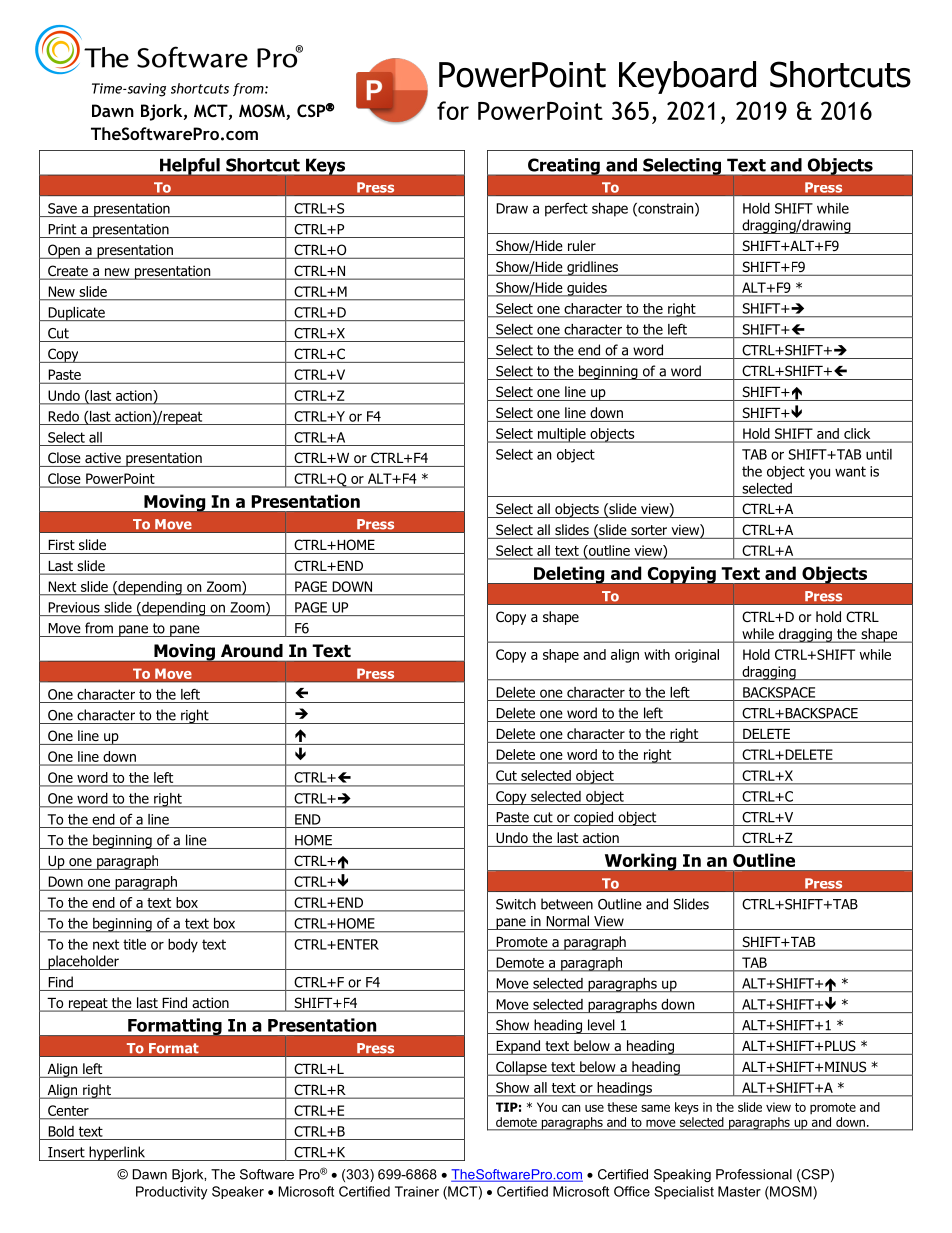  I want to click on hyperlink, so click(117, 1153).
